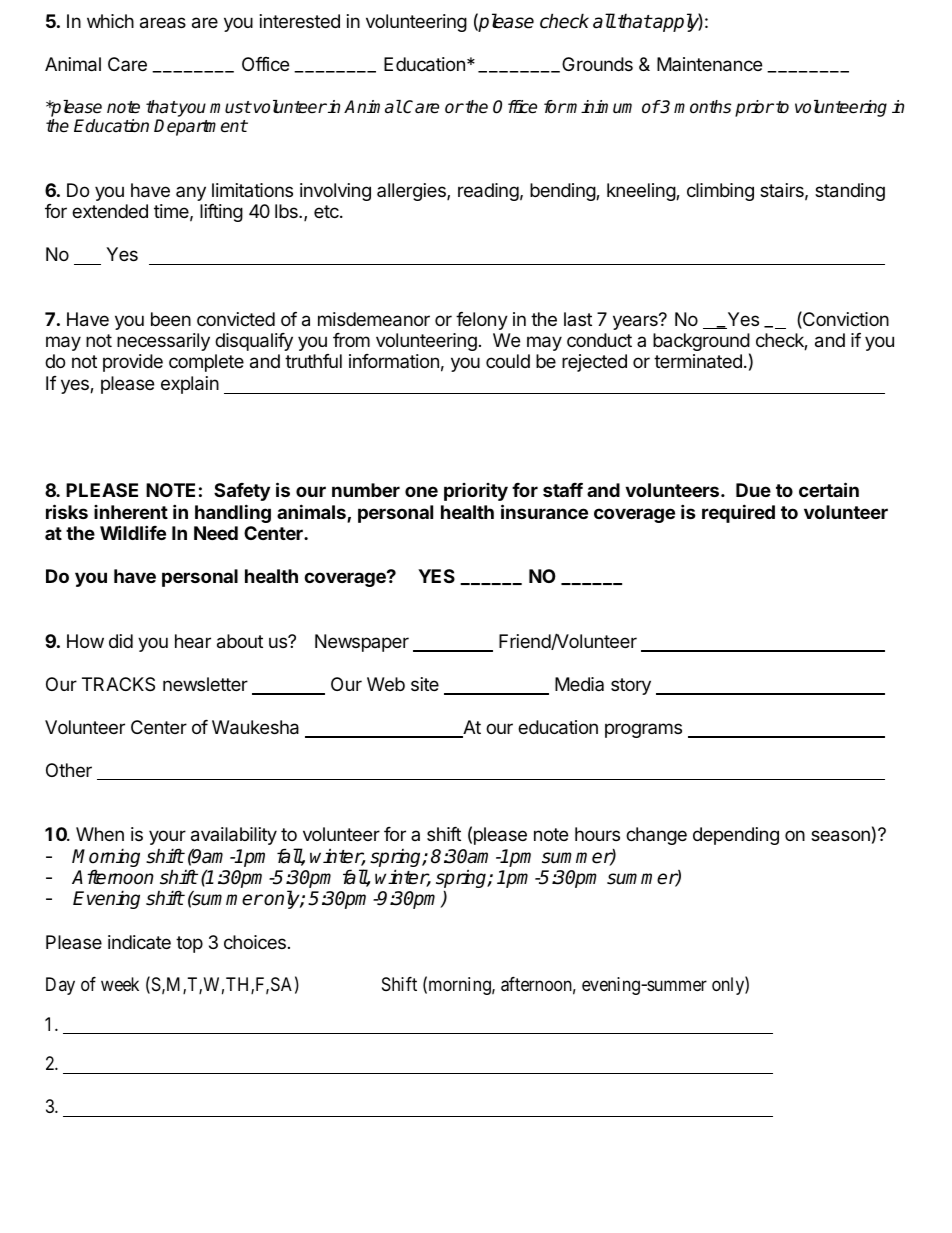 Image resolution: width=952 pixels, height=1233 pixels. I want to click on Maintenance, so click(709, 64).
